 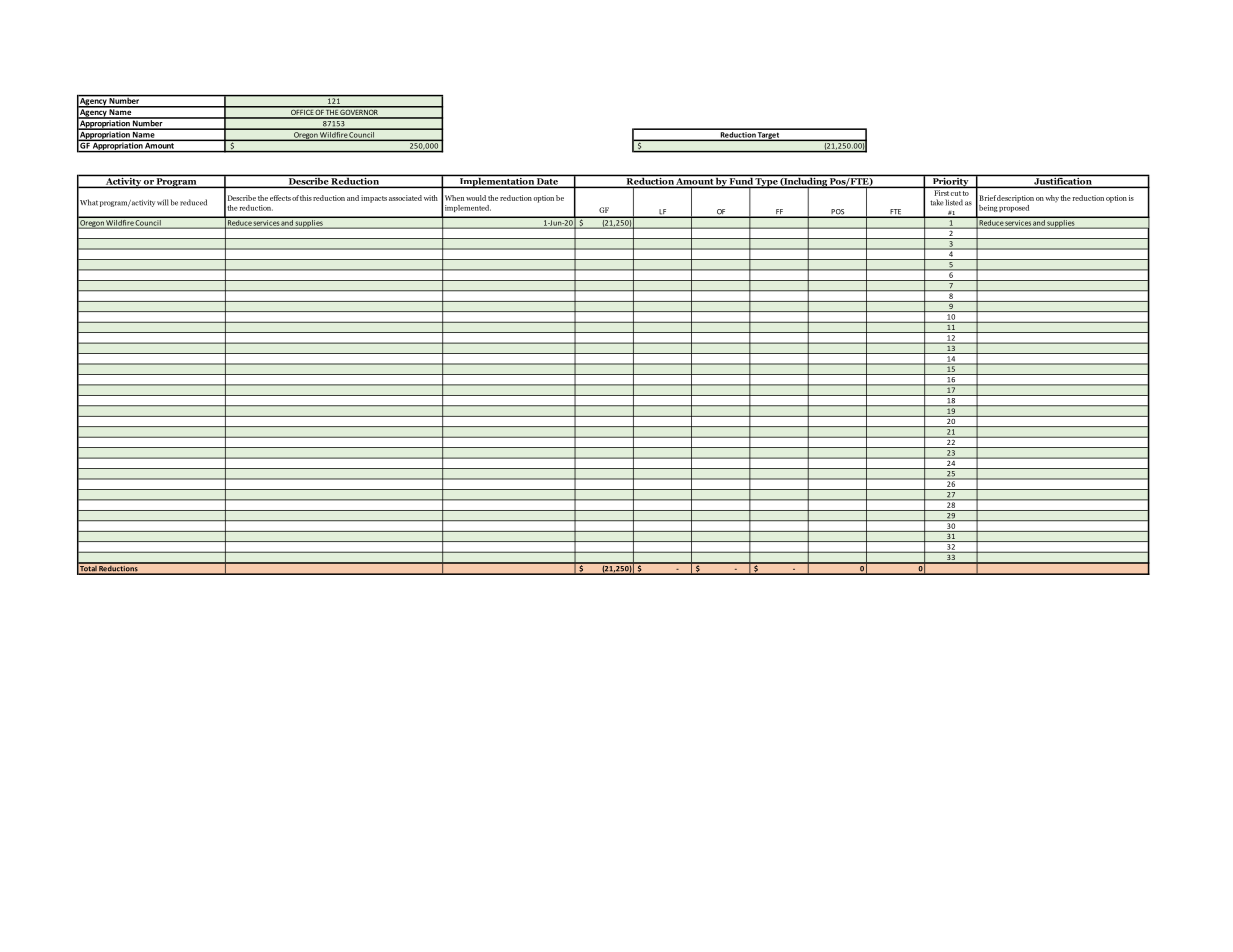 What do you see at coordinates (374, 199) in the screenshot?
I see `impacts` at bounding box center [374, 199].
